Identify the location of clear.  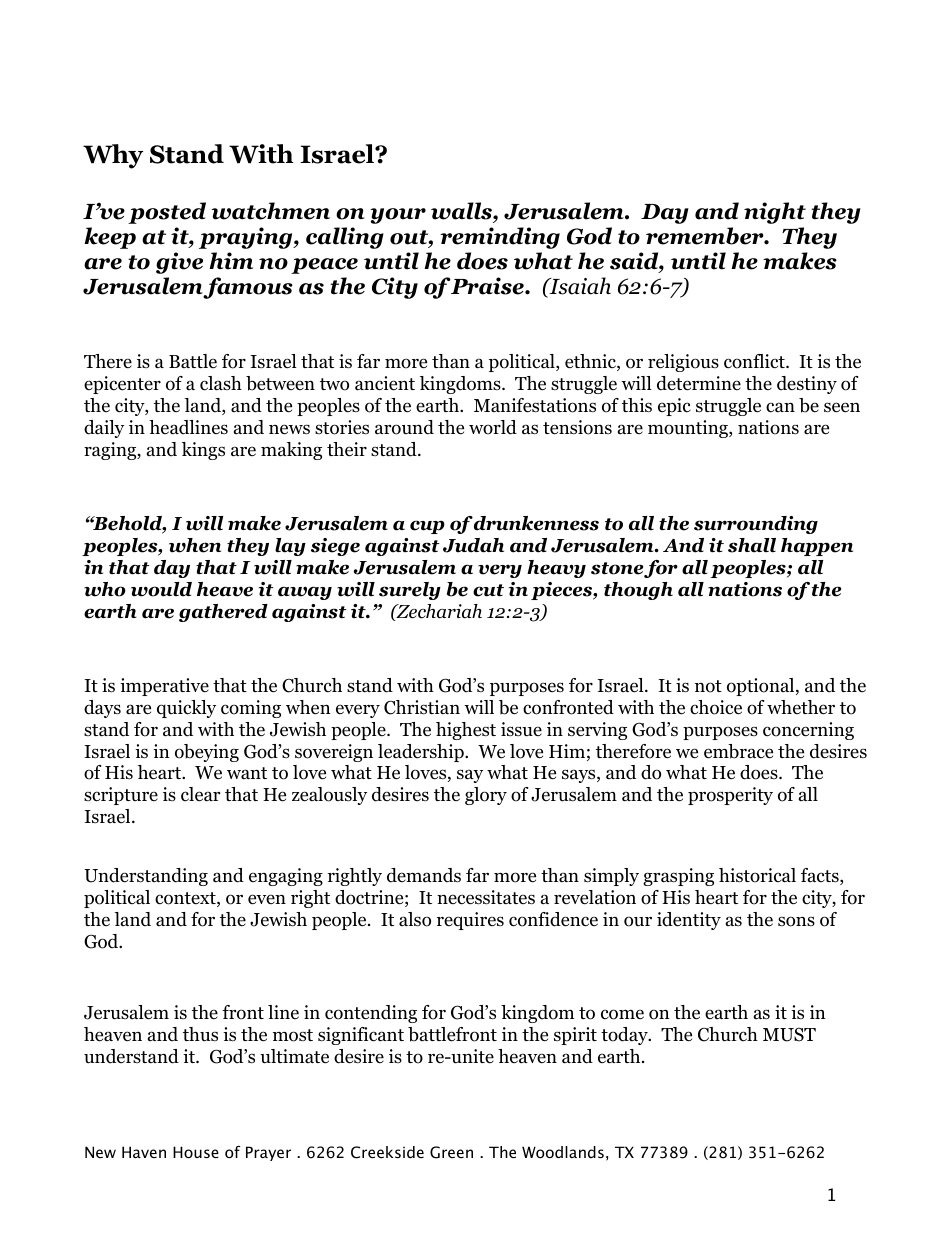
(200, 794).
